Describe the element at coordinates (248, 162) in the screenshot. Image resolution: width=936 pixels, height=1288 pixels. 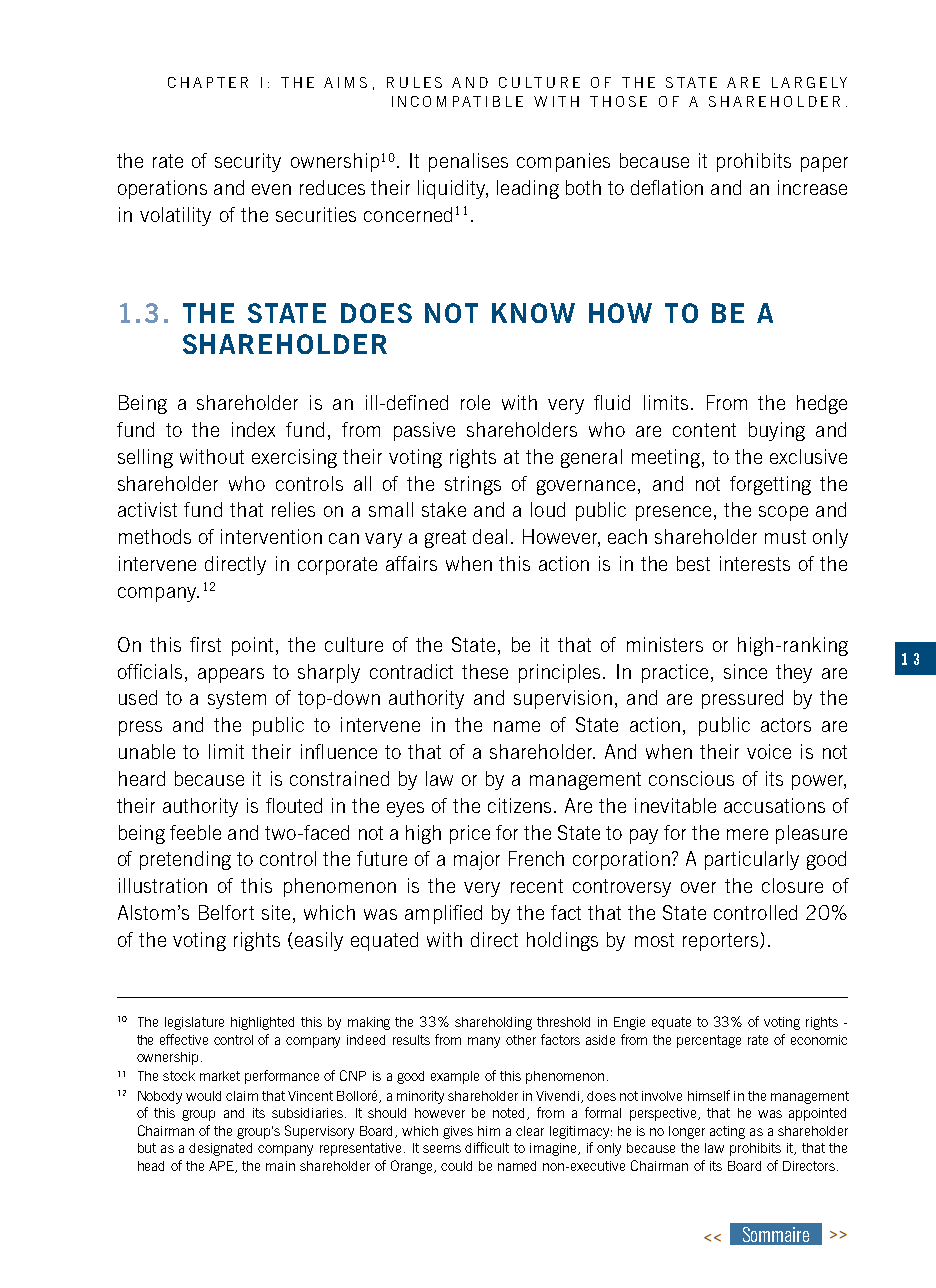
I see `security` at that location.
